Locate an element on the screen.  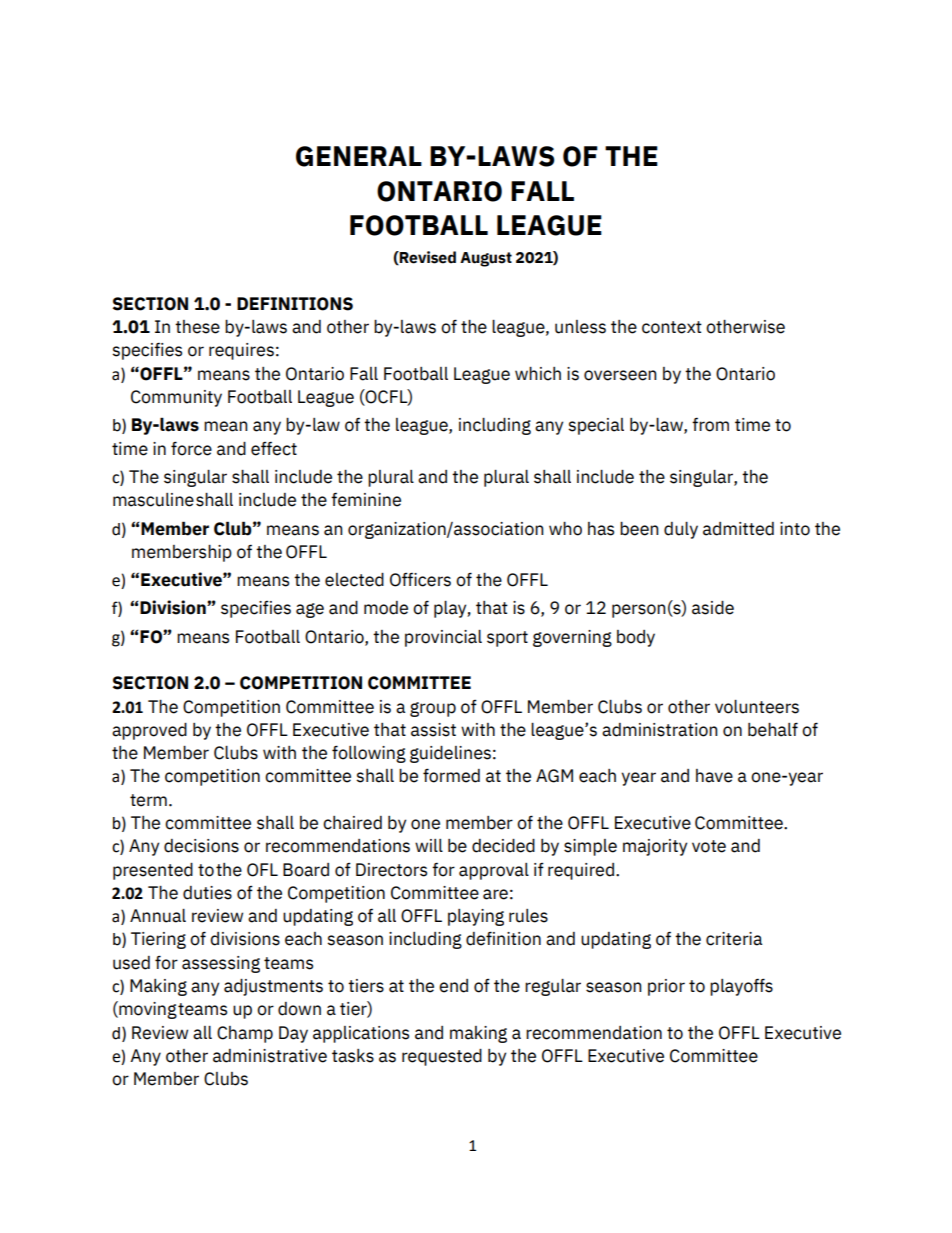
August is located at coordinates (486, 259).
